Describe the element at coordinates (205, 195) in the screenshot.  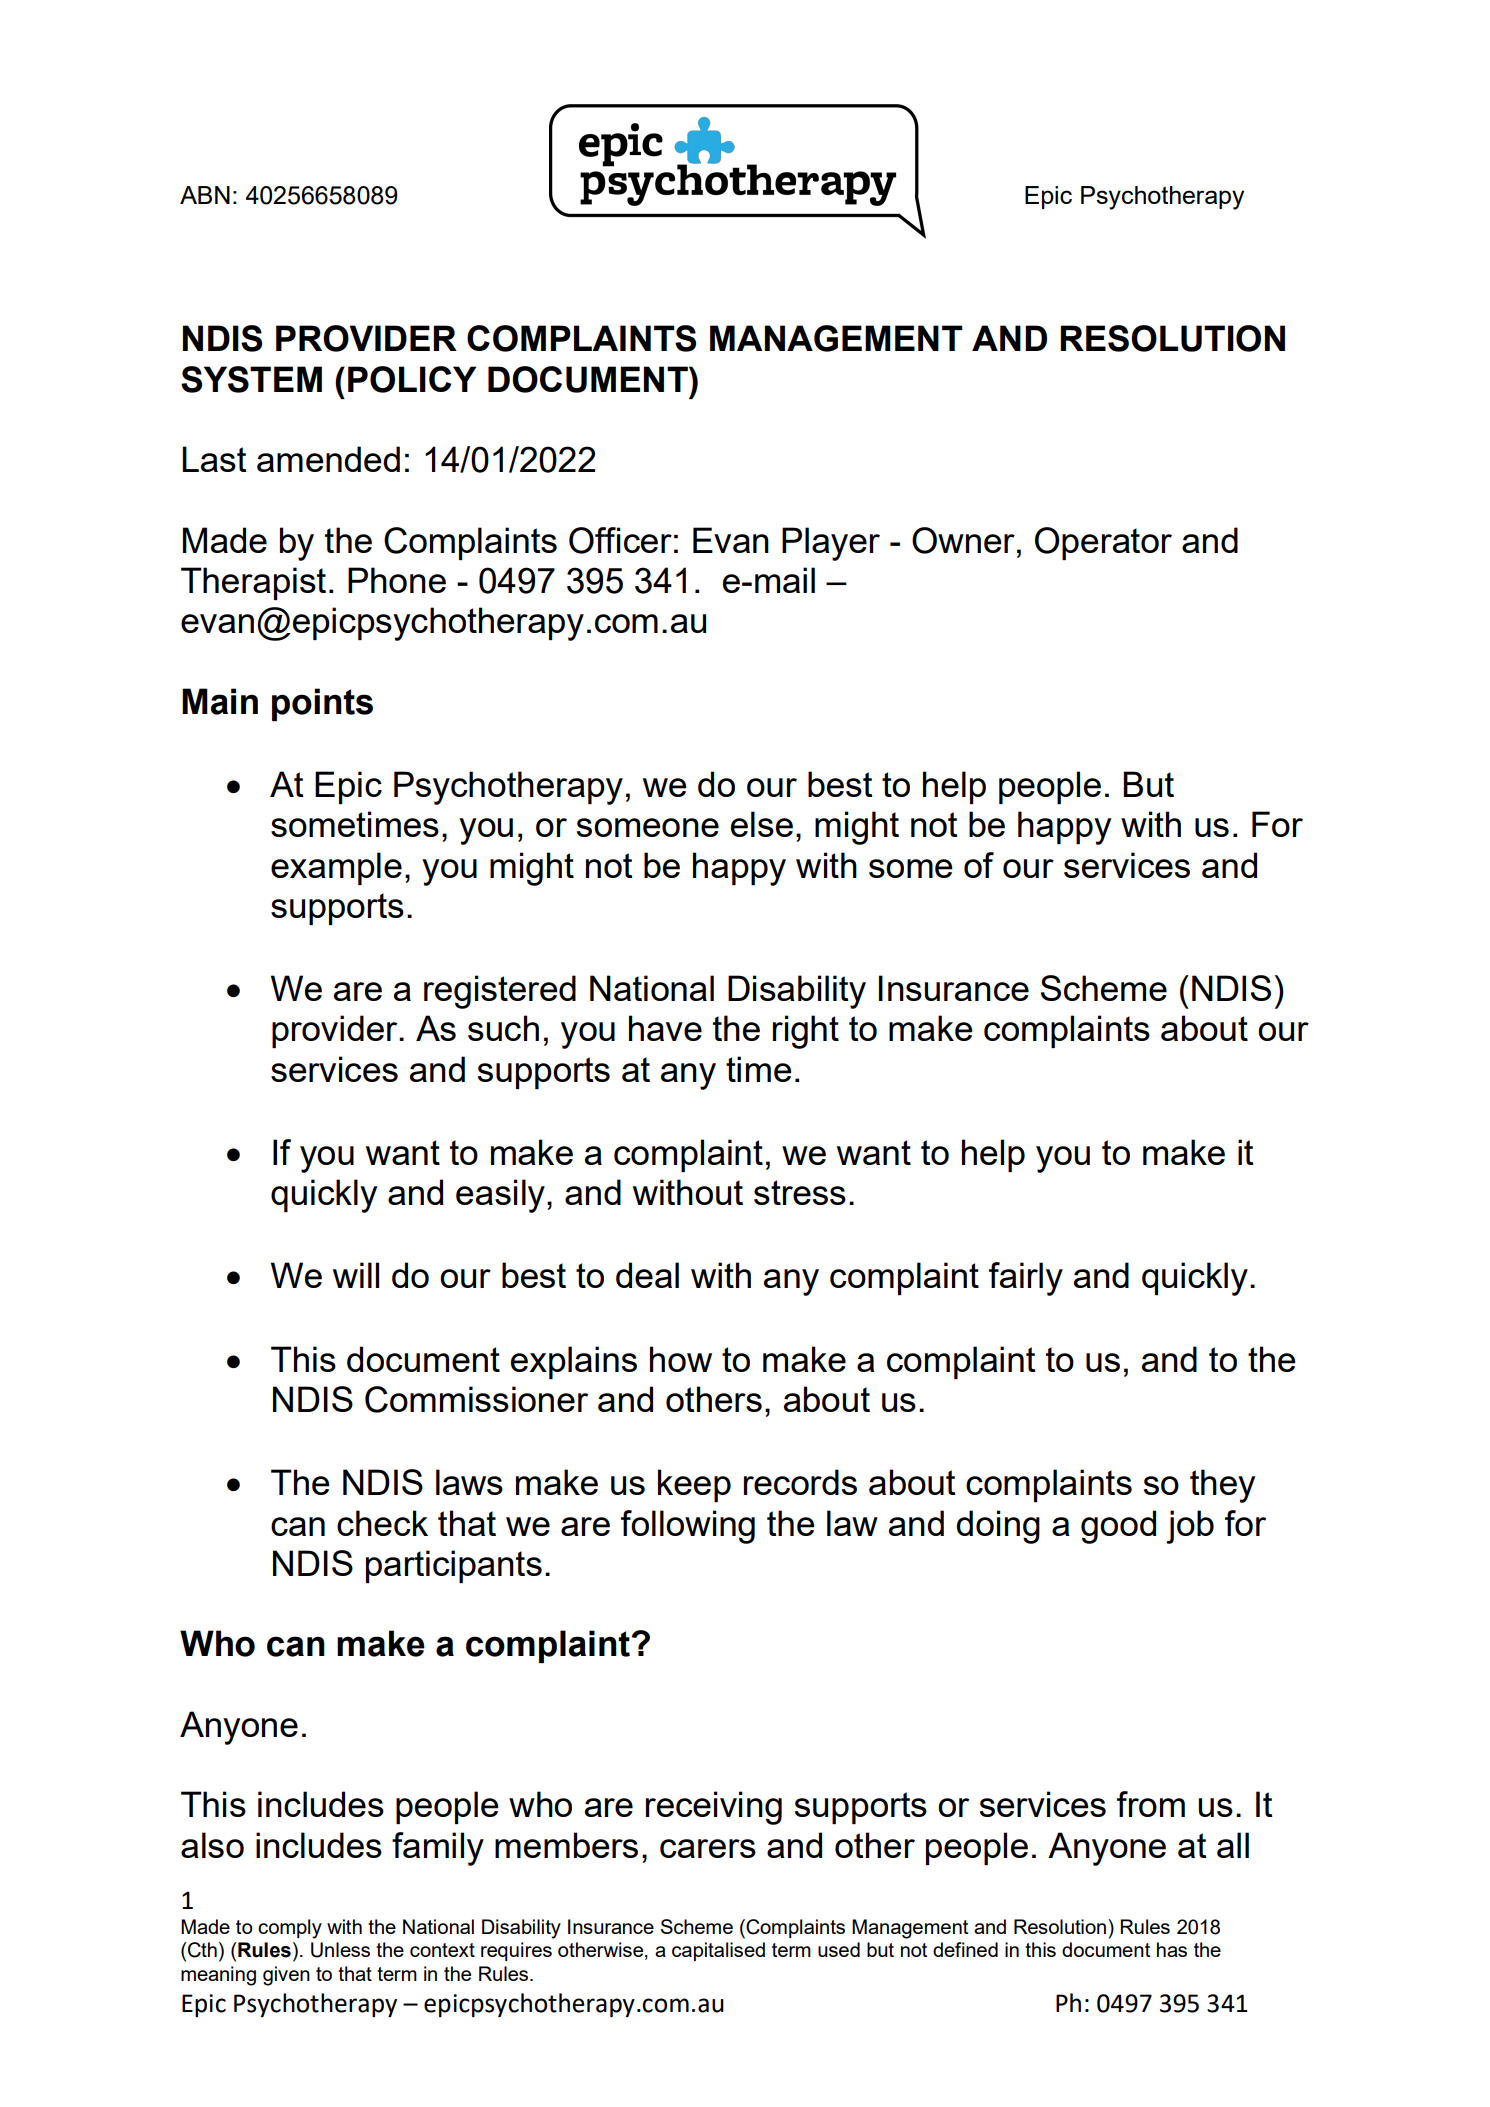
I see `ABN` at that location.
